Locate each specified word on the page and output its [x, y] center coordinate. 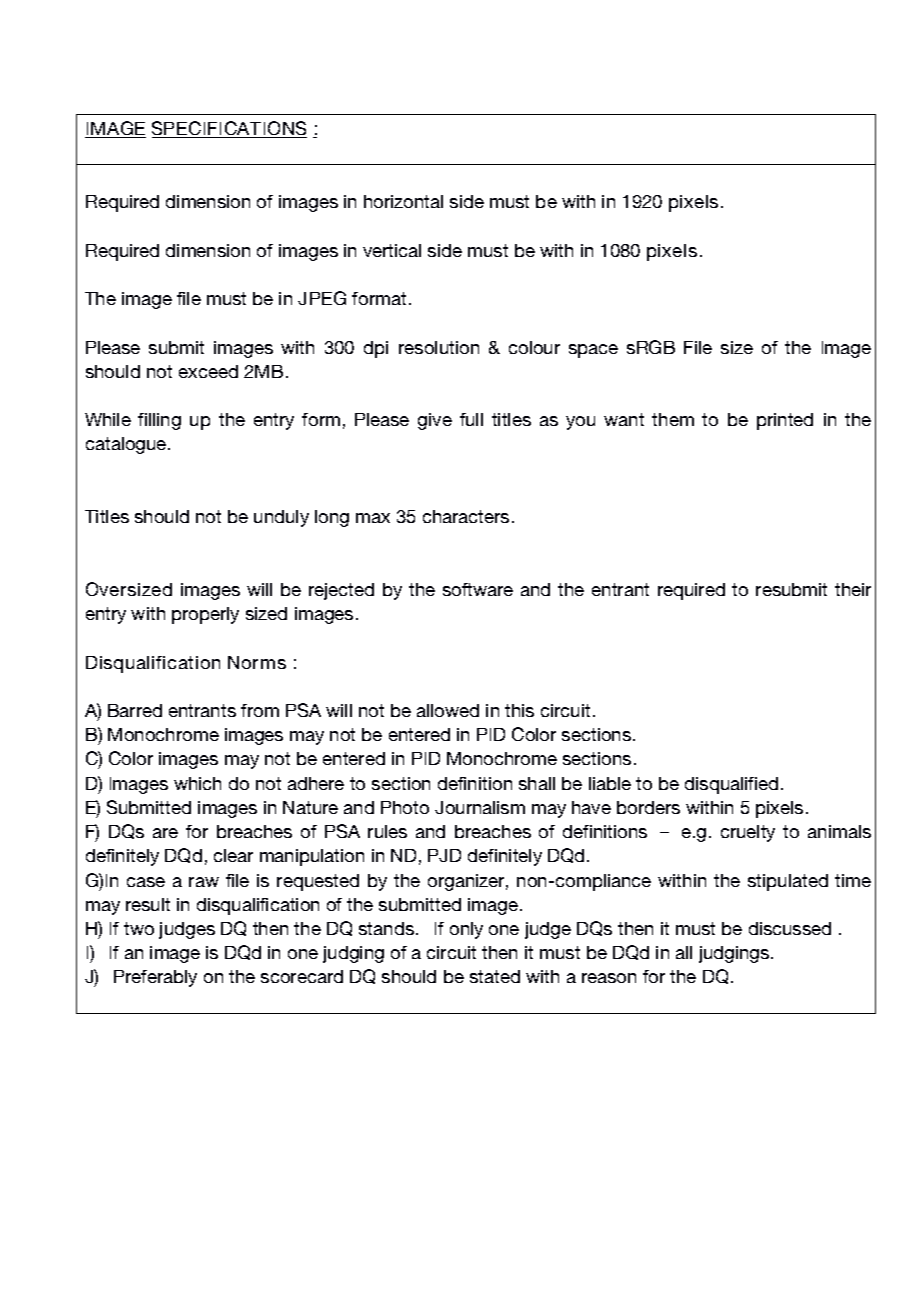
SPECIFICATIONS [229, 128]
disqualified [731, 785]
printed [785, 421]
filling [159, 421]
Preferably [155, 978]
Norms [257, 662]
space [593, 351]
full [471, 419]
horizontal [403, 201]
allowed [448, 710]
